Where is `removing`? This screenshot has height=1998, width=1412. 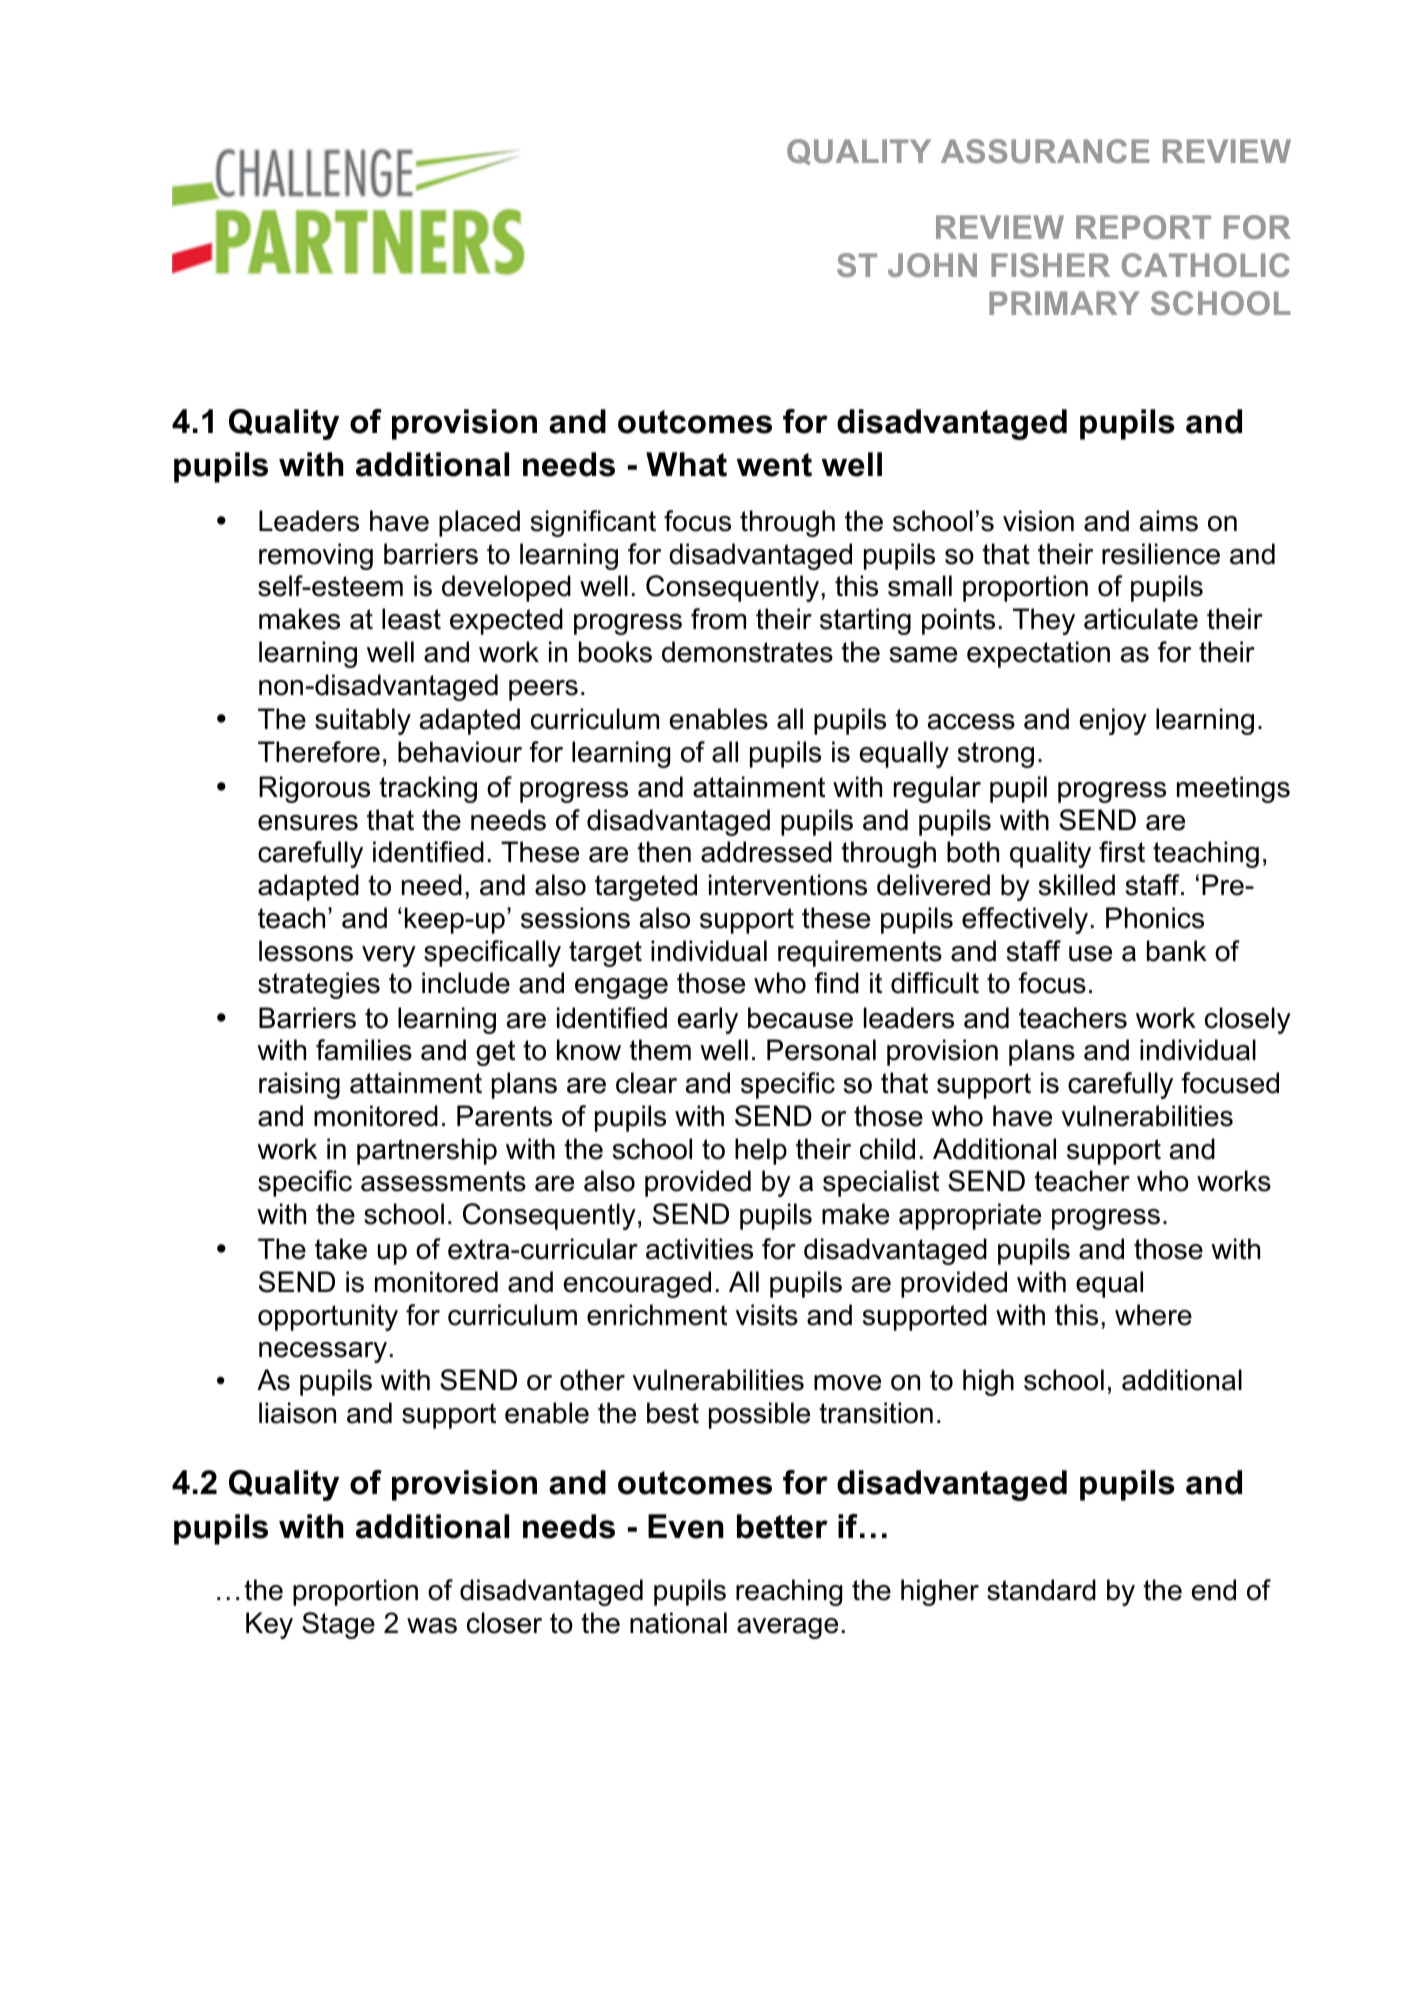
removing is located at coordinates (316, 556).
